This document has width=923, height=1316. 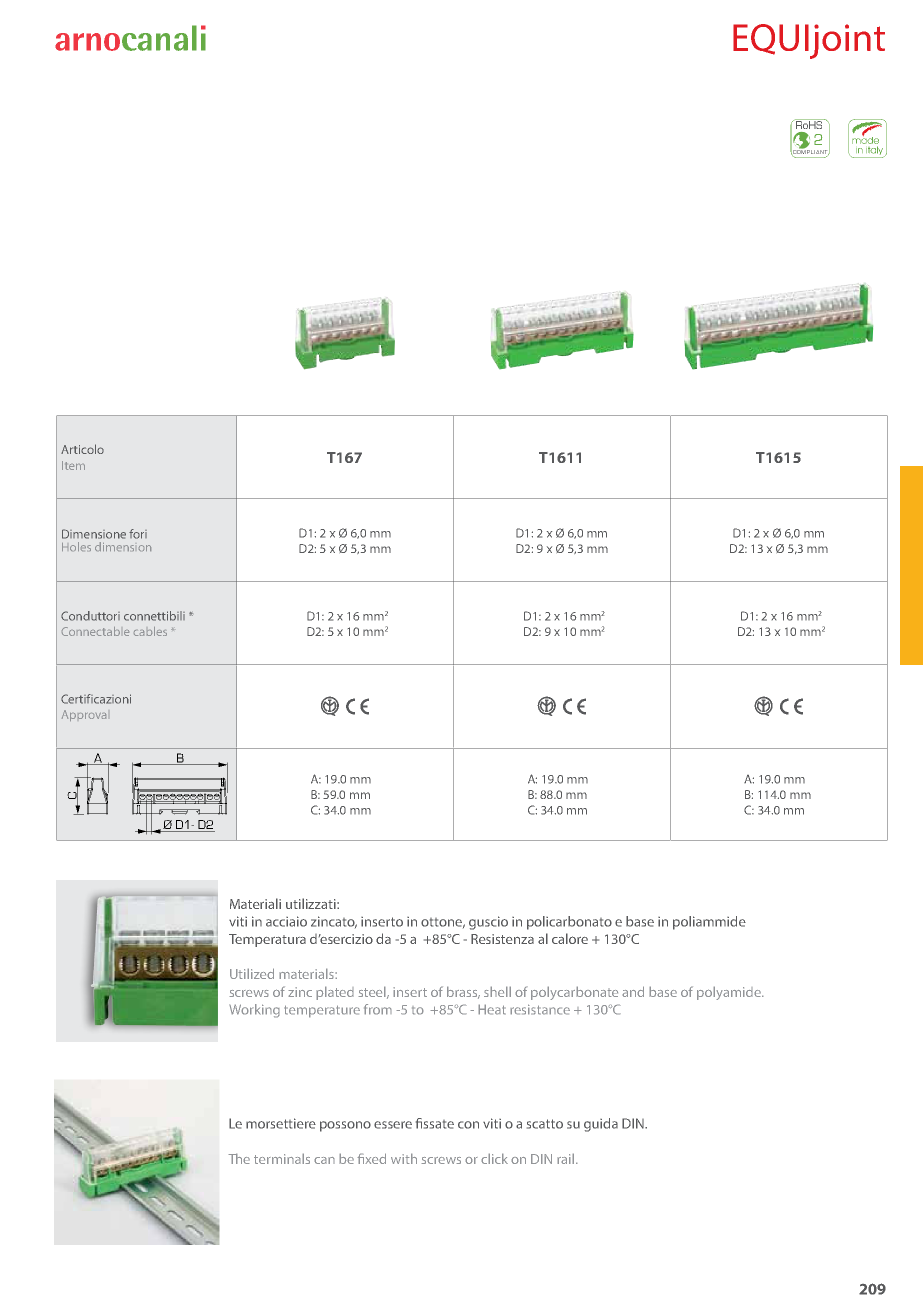 I want to click on Item, so click(x=73, y=465).
